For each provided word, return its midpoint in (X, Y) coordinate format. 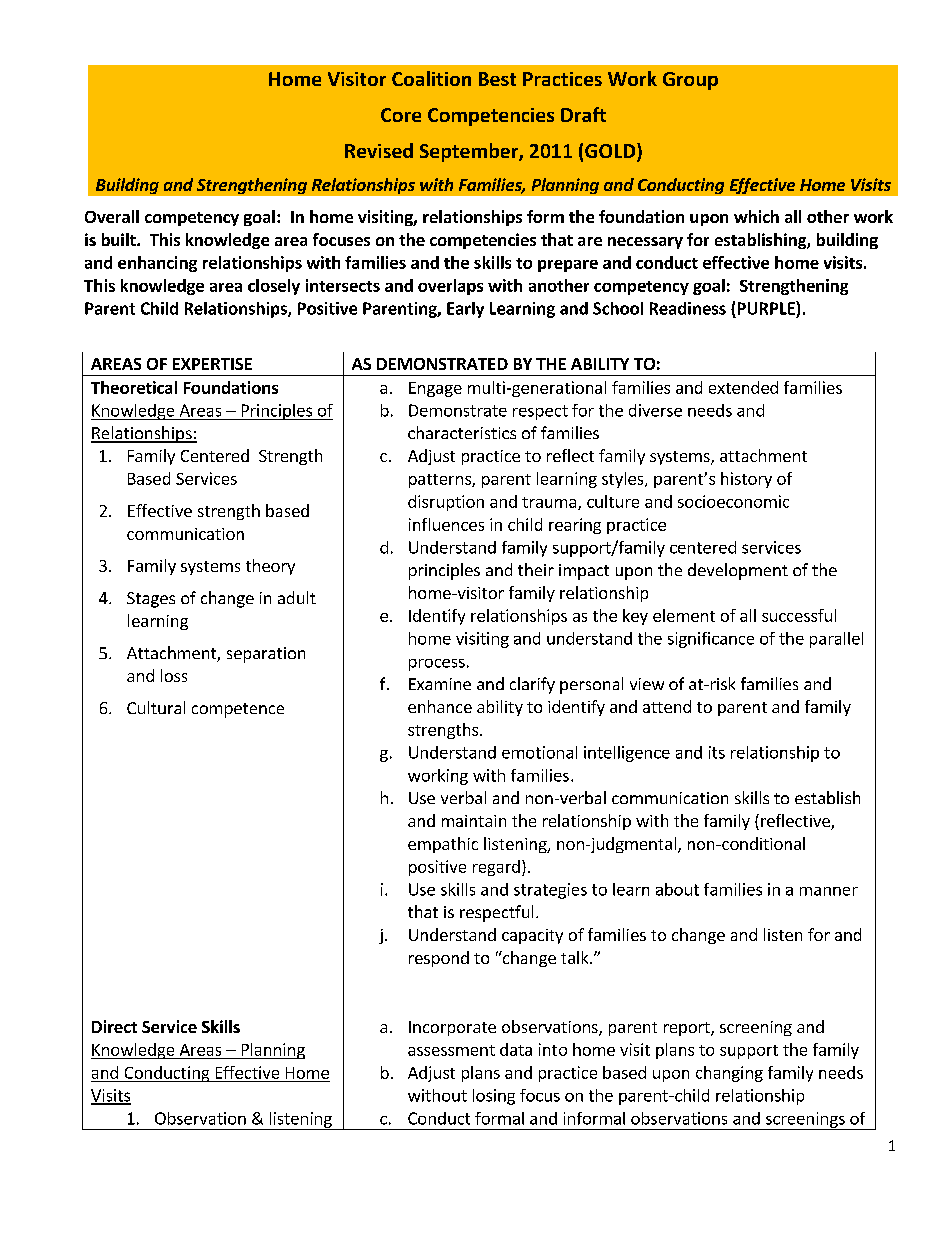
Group (690, 81)
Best (497, 79)
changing (729, 1074)
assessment (451, 1050)
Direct (114, 1026)
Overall (112, 216)
